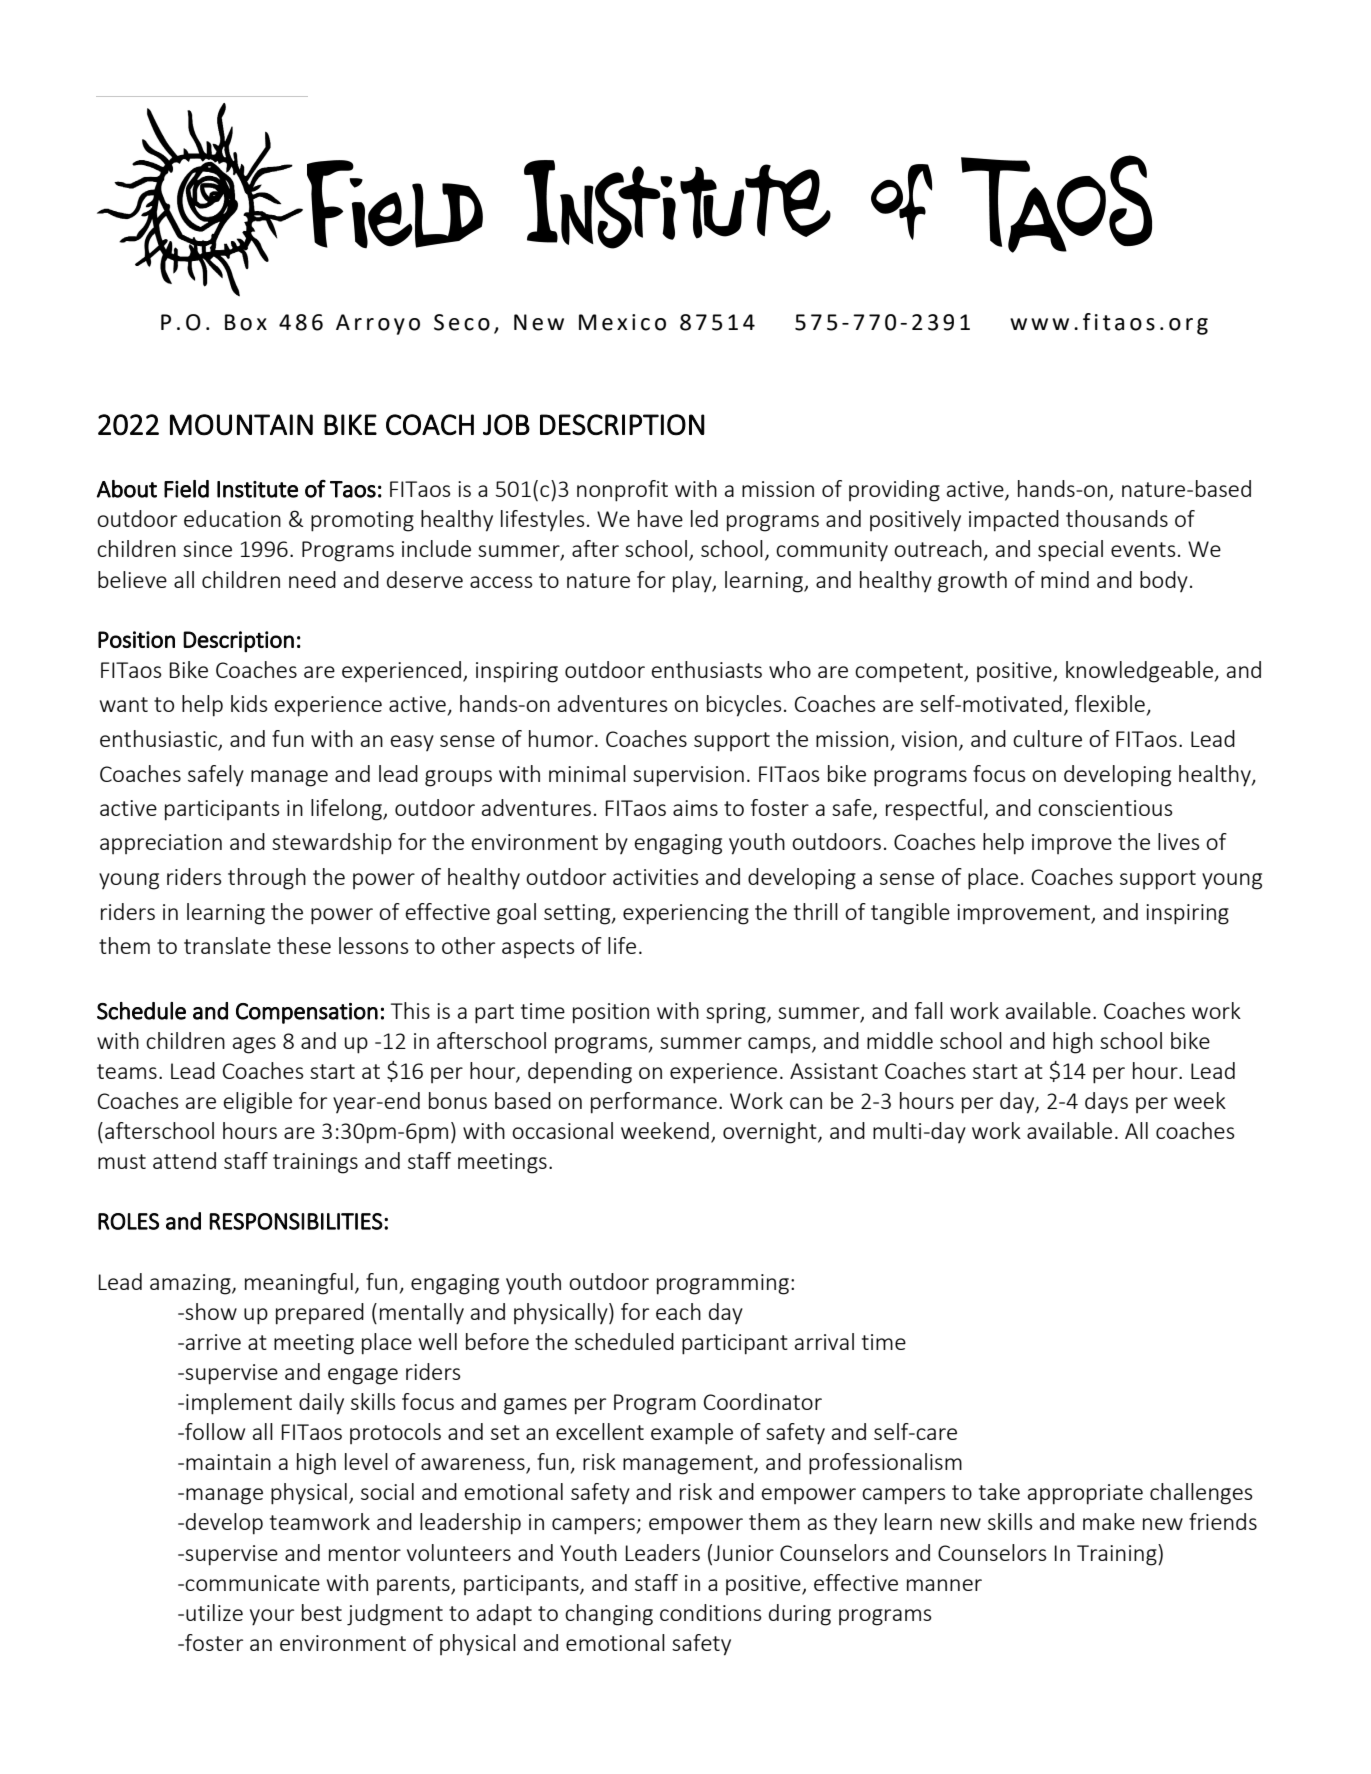 The image size is (1371, 1774). What do you see at coordinates (257, 1103) in the screenshot?
I see `eligible` at bounding box center [257, 1103].
